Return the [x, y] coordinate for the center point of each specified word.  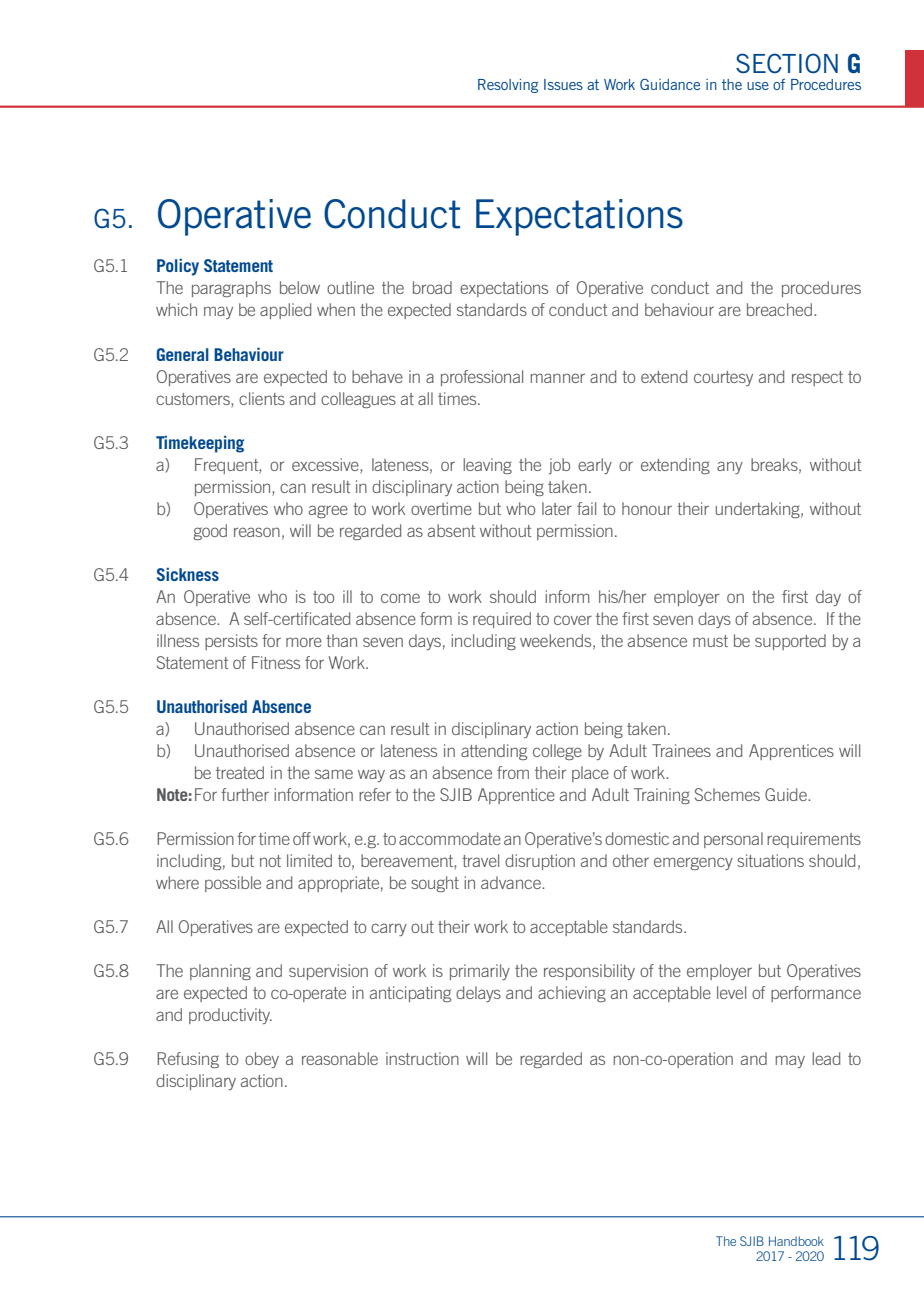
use [758, 86]
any [730, 467]
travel [480, 860]
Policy [178, 267]
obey [262, 1060]
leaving [487, 466]
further [245, 794]
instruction [422, 1058]
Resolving [508, 86]
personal [733, 840]
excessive [326, 464]
